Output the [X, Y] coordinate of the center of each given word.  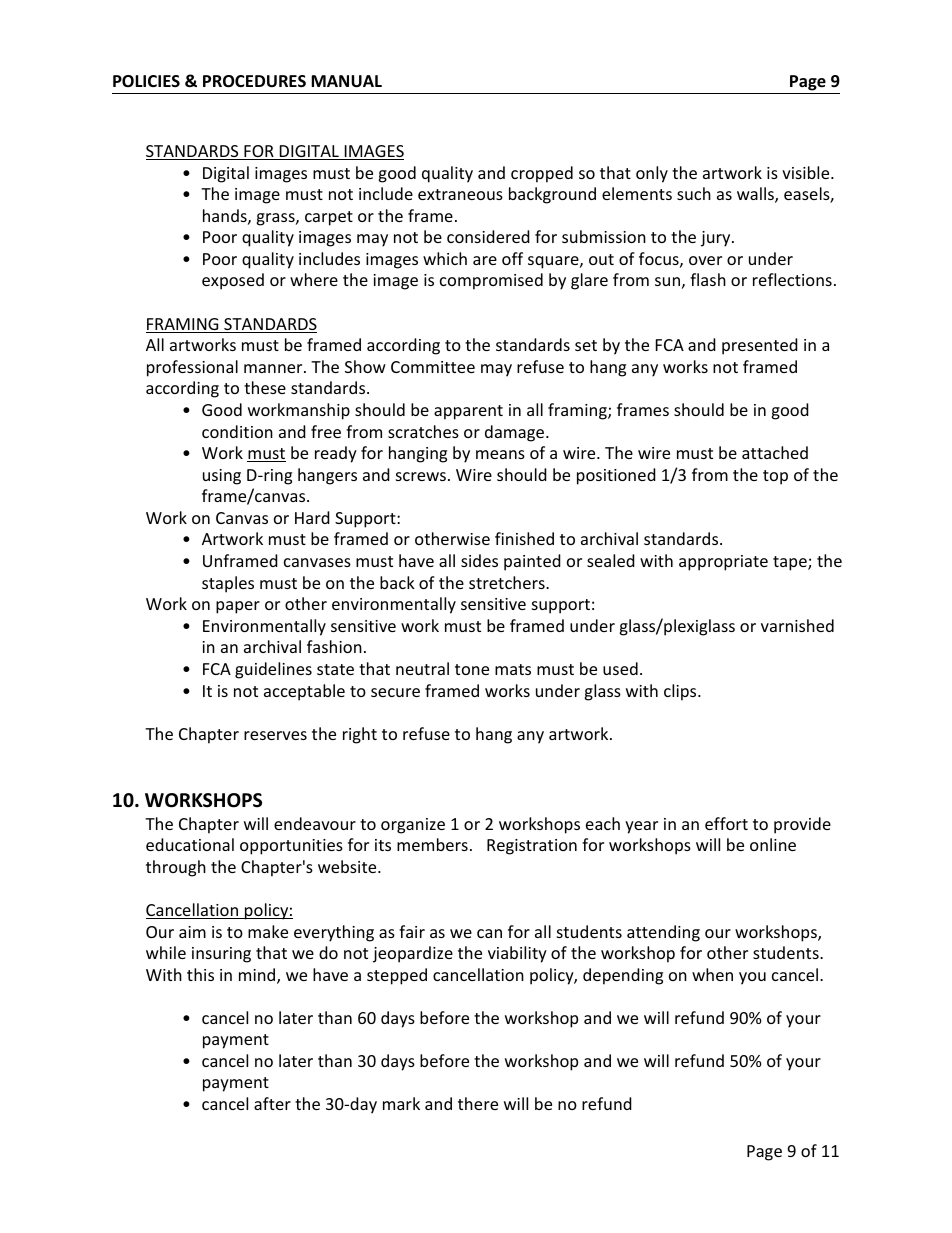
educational [190, 844]
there [478, 1103]
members [432, 844]
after [272, 1103]
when [712, 974]
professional [192, 368]
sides [479, 560]
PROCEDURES [254, 81]
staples [228, 584]
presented [760, 346]
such [694, 193]
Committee [433, 367]
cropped [542, 174]
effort [726, 823]
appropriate [723, 563]
